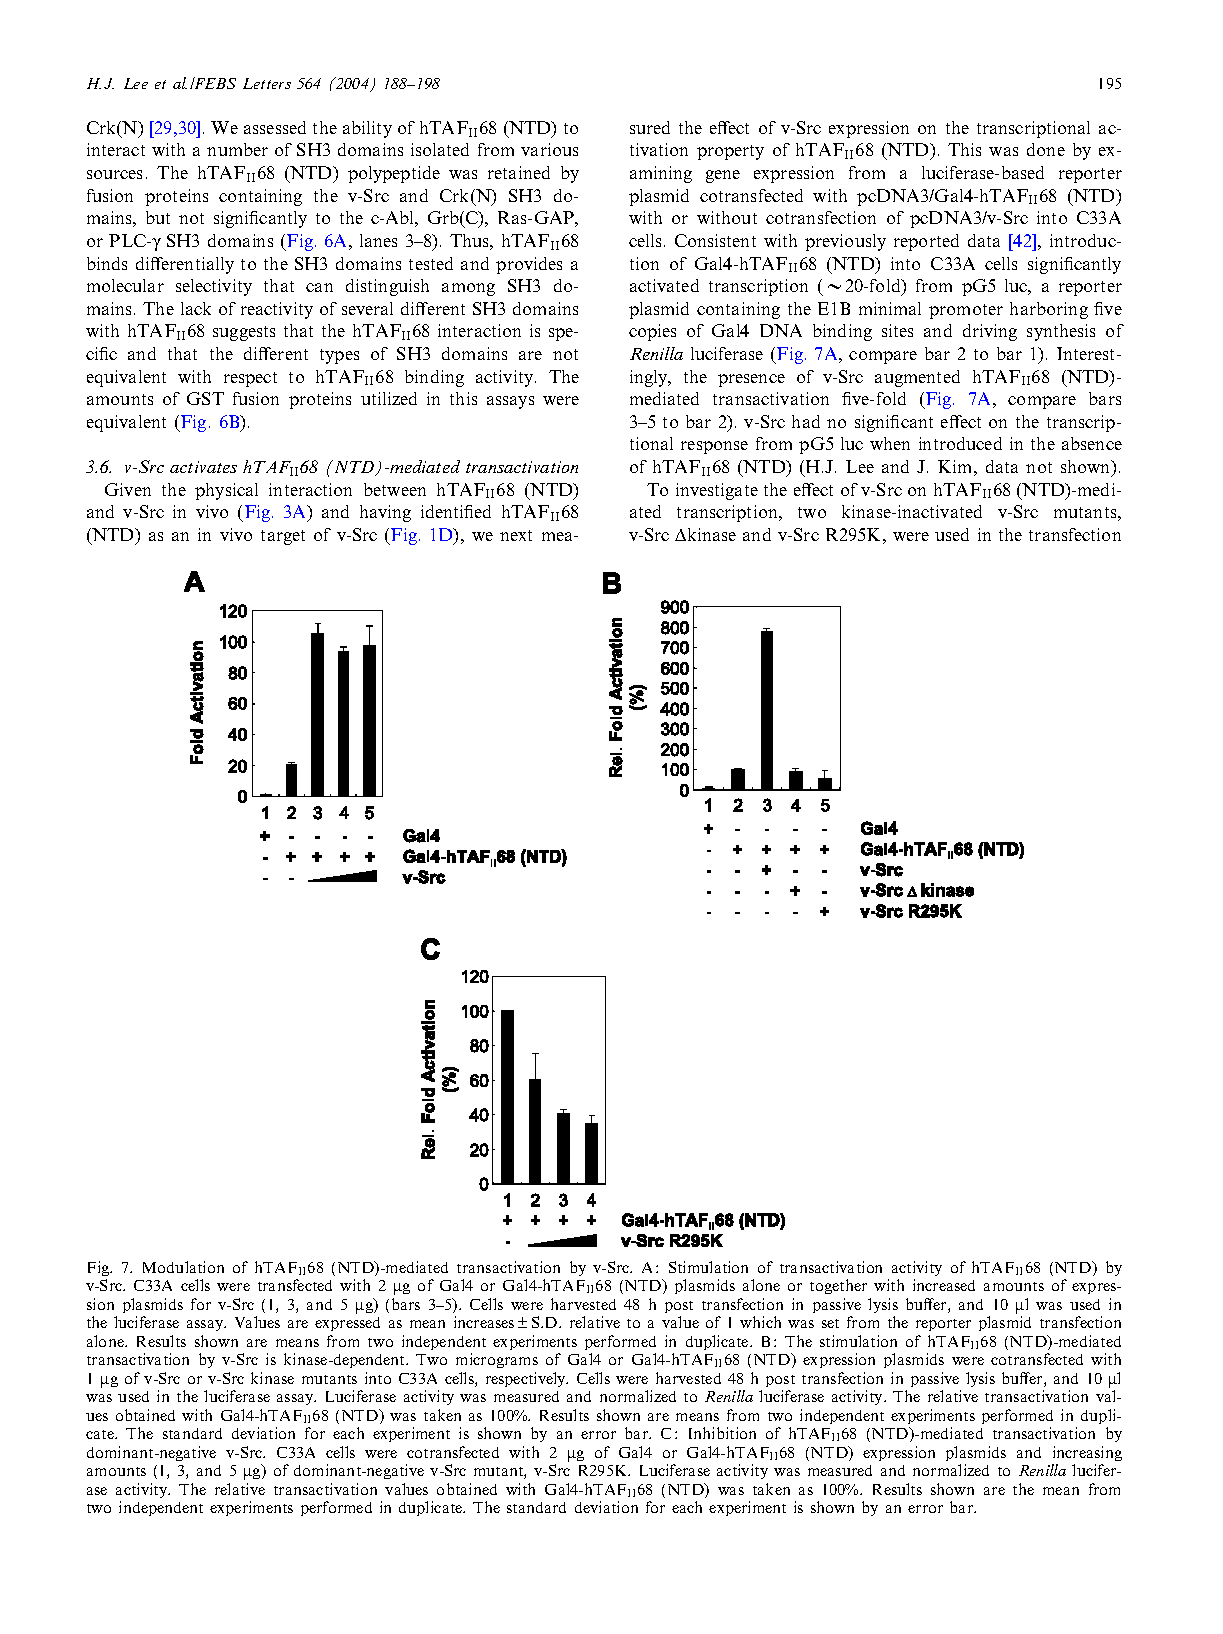 This document has width=1223, height=1634. What do you see at coordinates (760, 1322) in the document?
I see `which` at bounding box center [760, 1322].
